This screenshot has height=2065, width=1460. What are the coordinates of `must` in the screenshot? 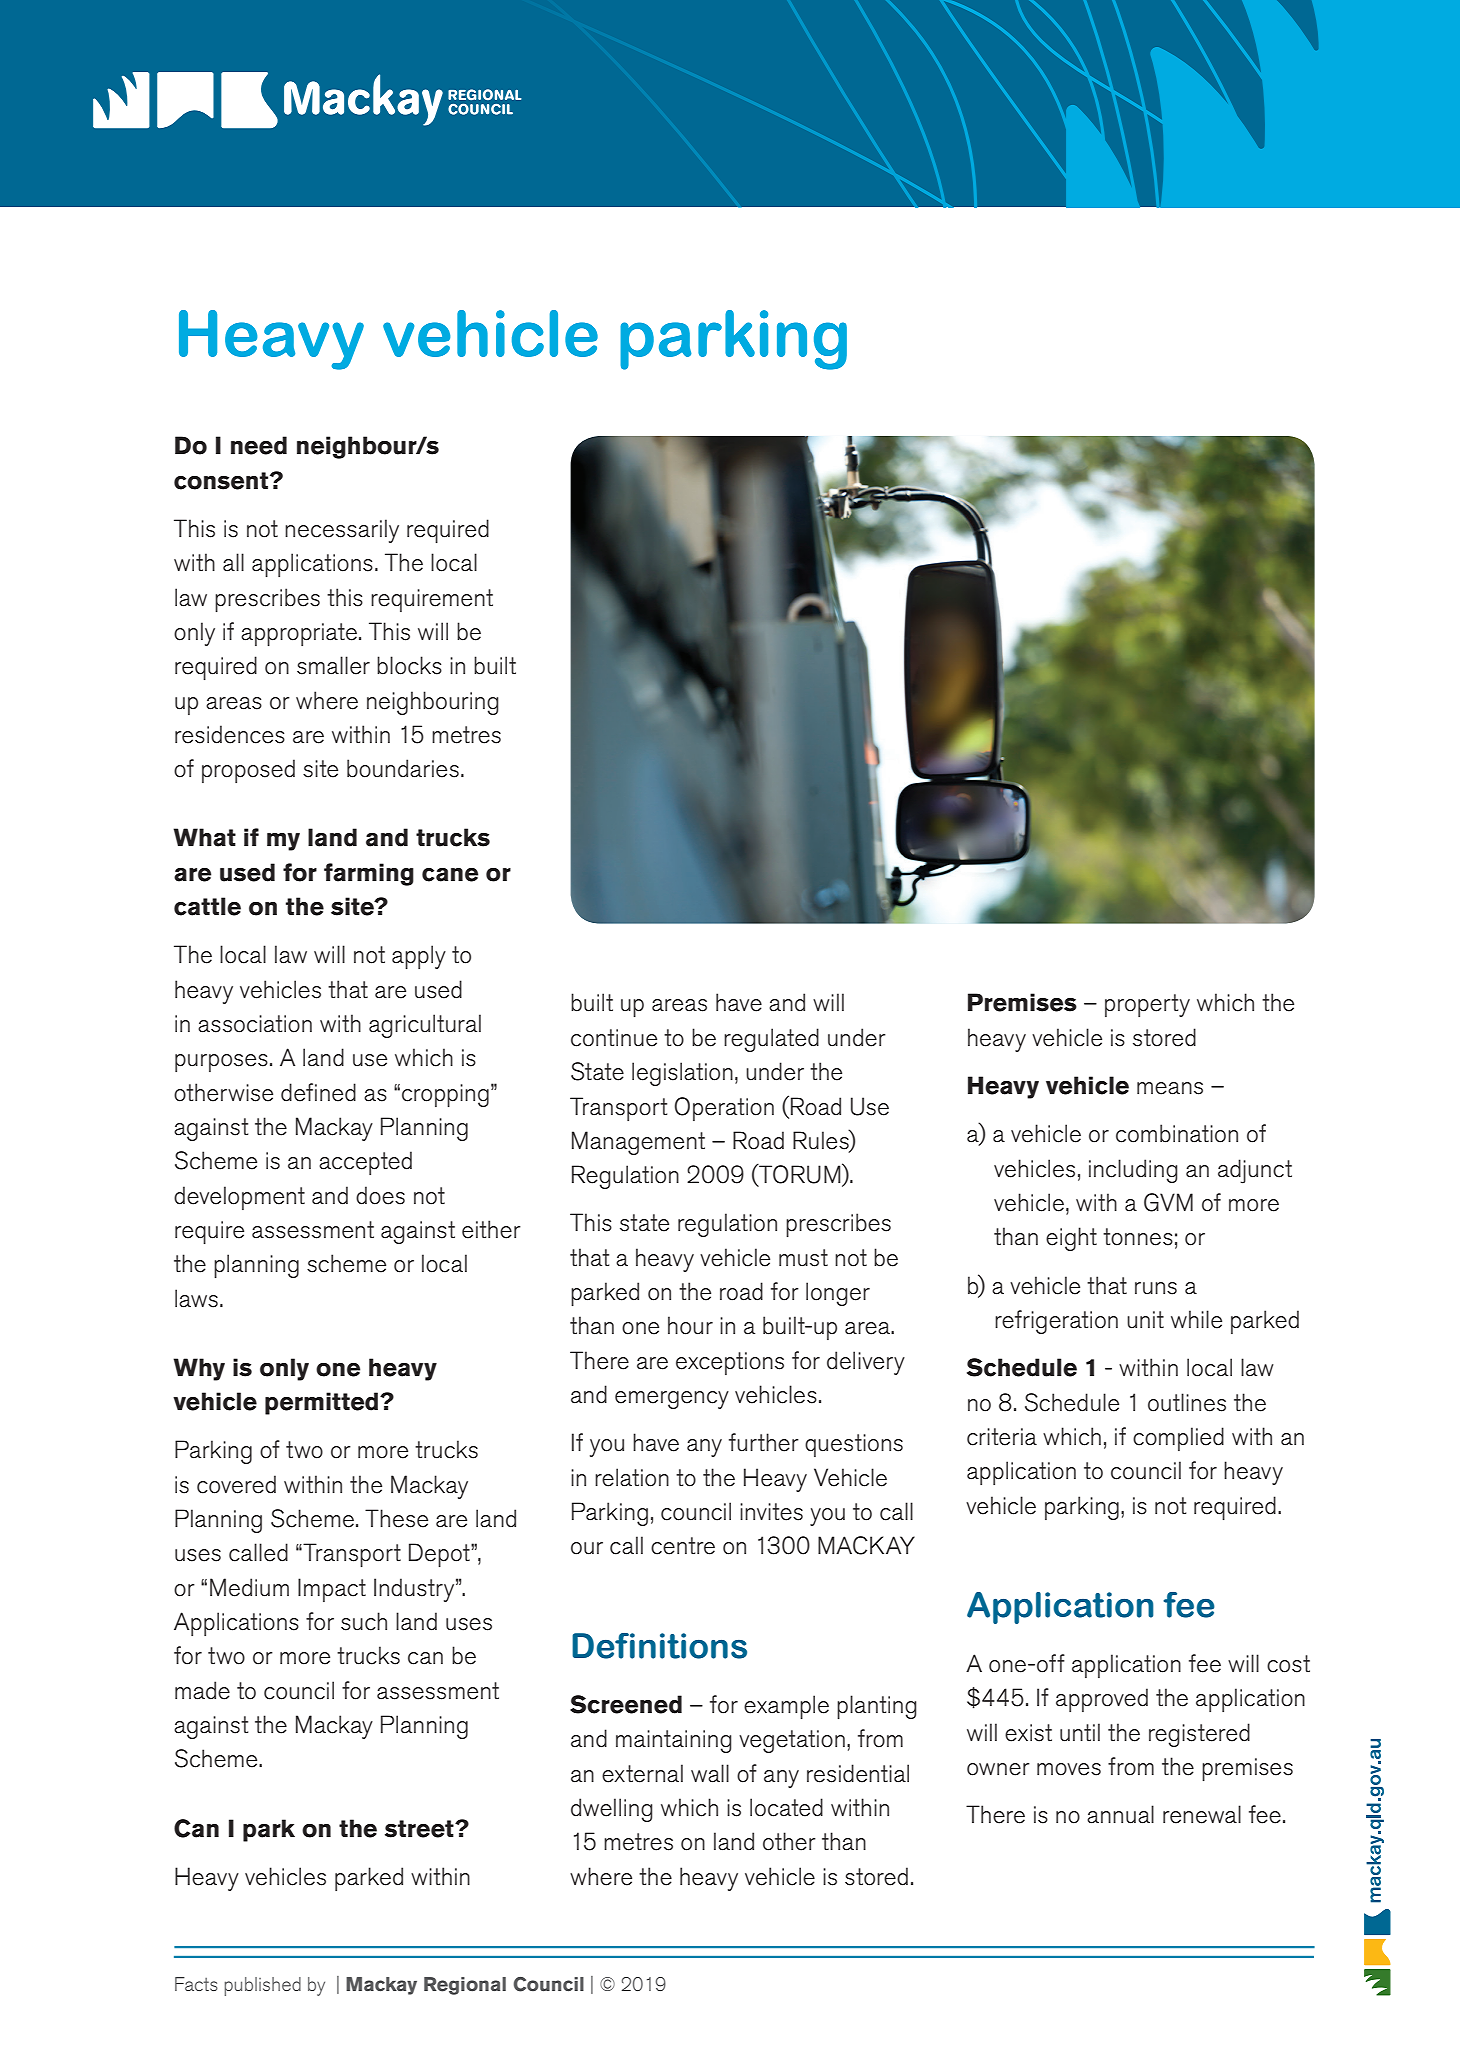 It's located at (803, 1258).
